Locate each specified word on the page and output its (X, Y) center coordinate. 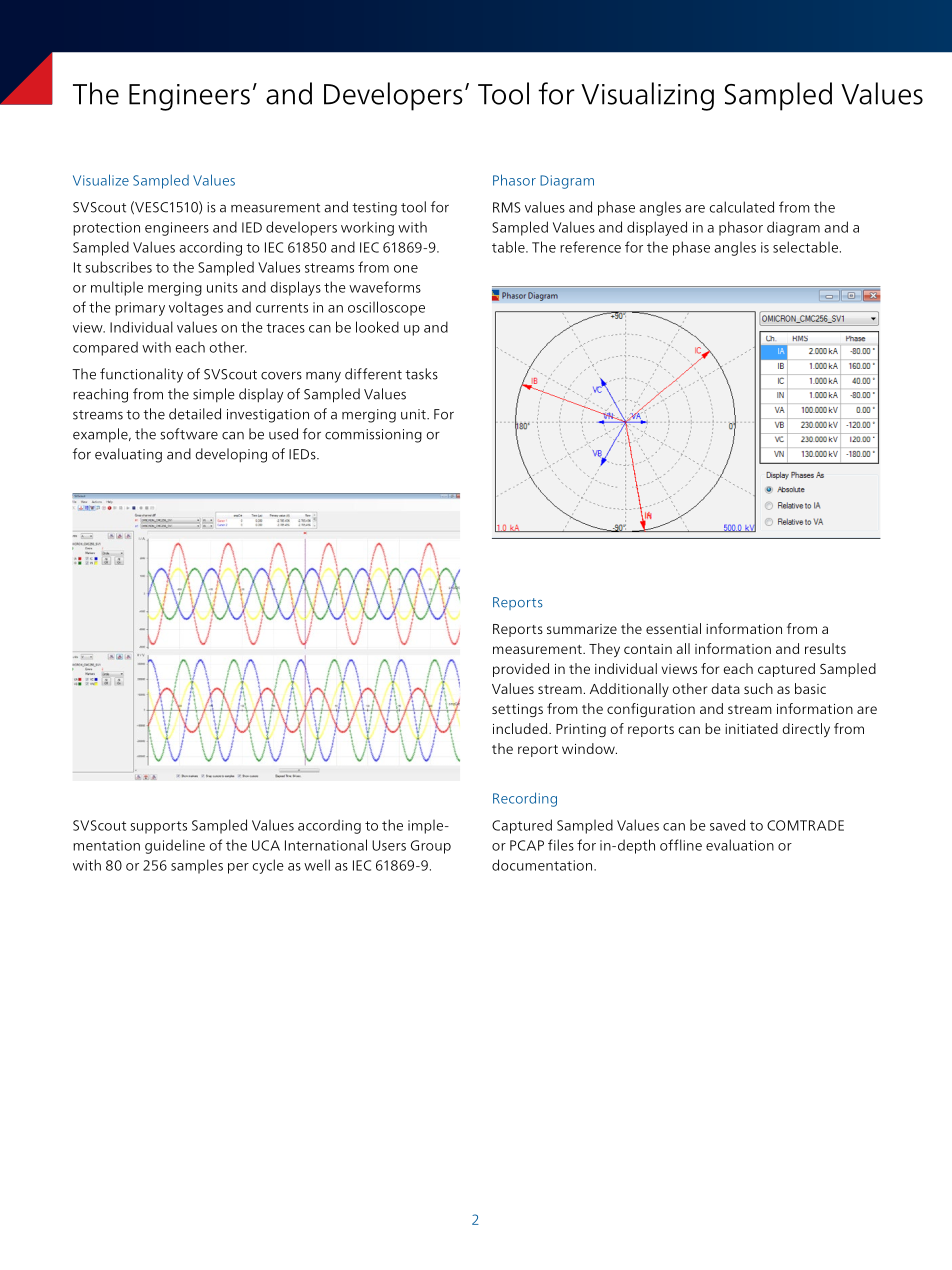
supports (159, 827)
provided (521, 670)
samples (197, 866)
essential (673, 628)
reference (590, 247)
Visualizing (647, 96)
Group (431, 847)
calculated (742, 207)
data (725, 688)
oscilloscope (386, 308)
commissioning (373, 436)
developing (231, 455)
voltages (196, 308)
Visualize (101, 180)
